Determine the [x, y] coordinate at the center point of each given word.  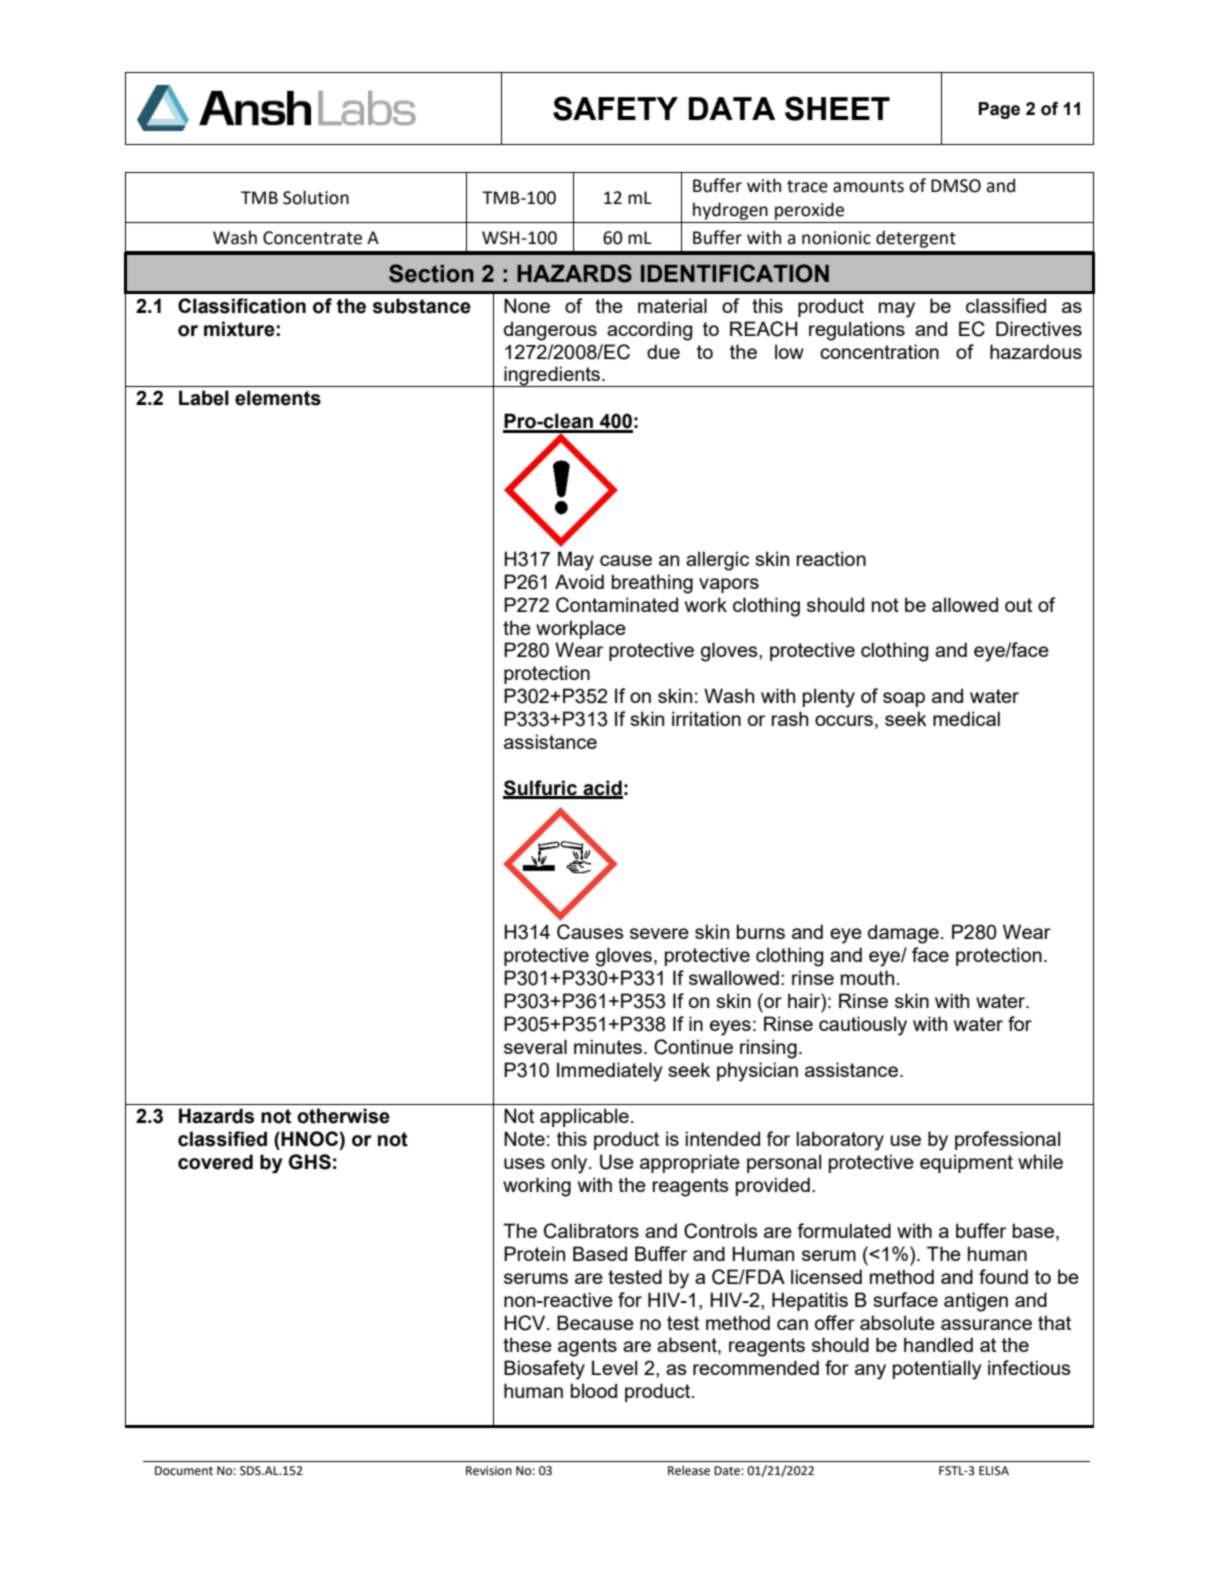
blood [594, 1390]
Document [184, 1471]
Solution [316, 197]
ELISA [994, 1470]
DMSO [956, 186]
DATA [732, 108]
